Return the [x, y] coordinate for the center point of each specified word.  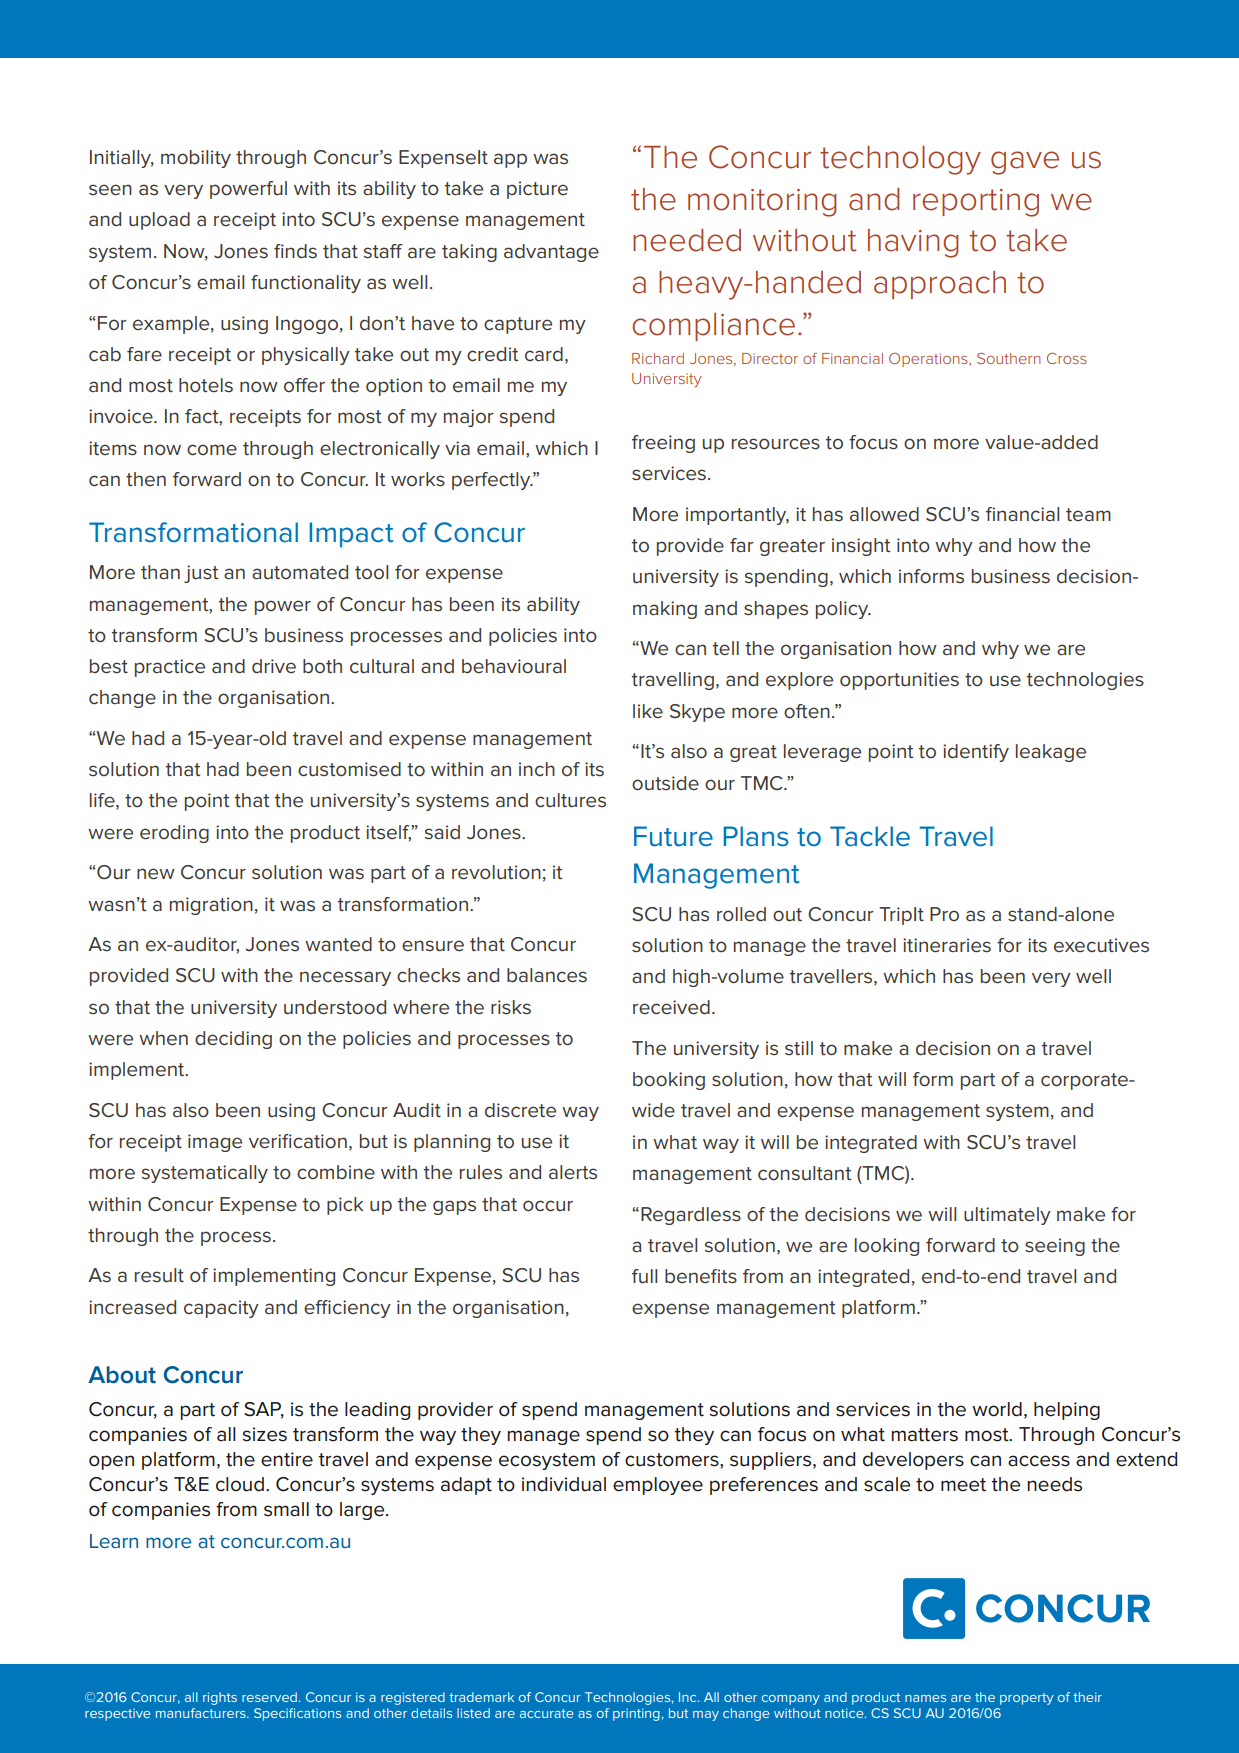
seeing [1055, 1247]
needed [687, 240]
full [644, 1276]
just [201, 574]
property [1027, 1699]
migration [211, 906]
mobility [196, 159]
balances [547, 975]
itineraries [947, 945]
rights [220, 1698]
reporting [976, 203]
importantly [737, 516]
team [1088, 514]
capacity [221, 1309]
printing [636, 1714]
